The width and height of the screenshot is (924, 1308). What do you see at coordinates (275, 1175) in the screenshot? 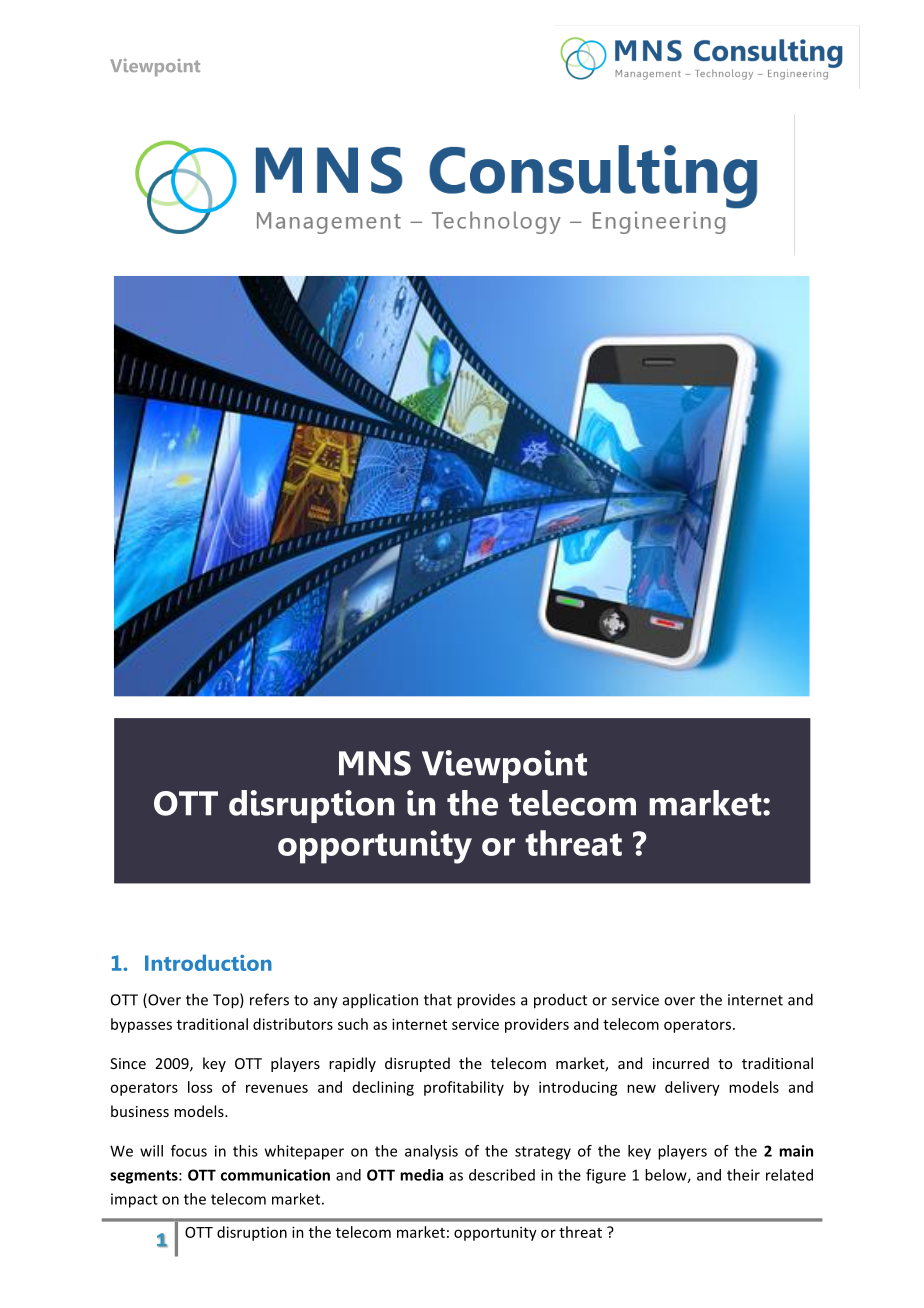
I see `communication` at bounding box center [275, 1175].
